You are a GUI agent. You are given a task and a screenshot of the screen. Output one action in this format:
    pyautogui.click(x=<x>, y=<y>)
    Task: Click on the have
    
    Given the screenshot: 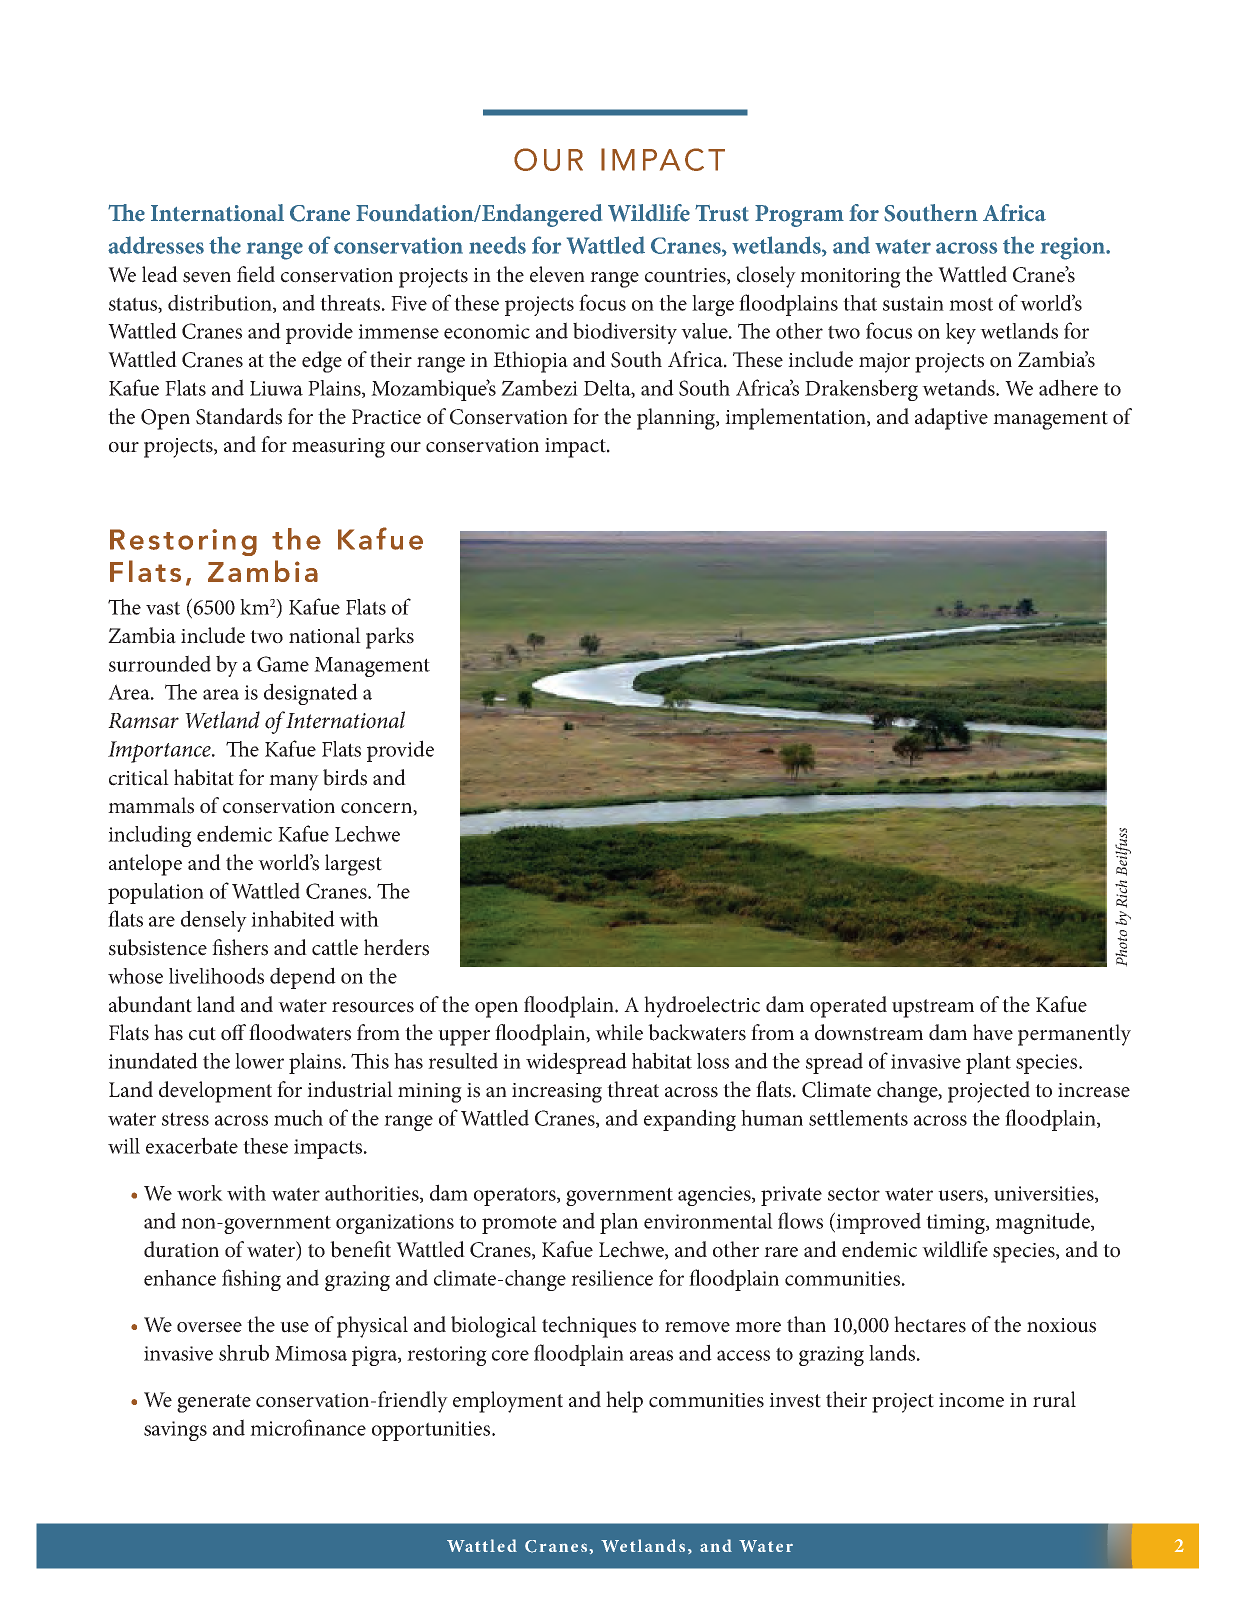 What is the action you would take?
    pyautogui.click(x=993, y=1032)
